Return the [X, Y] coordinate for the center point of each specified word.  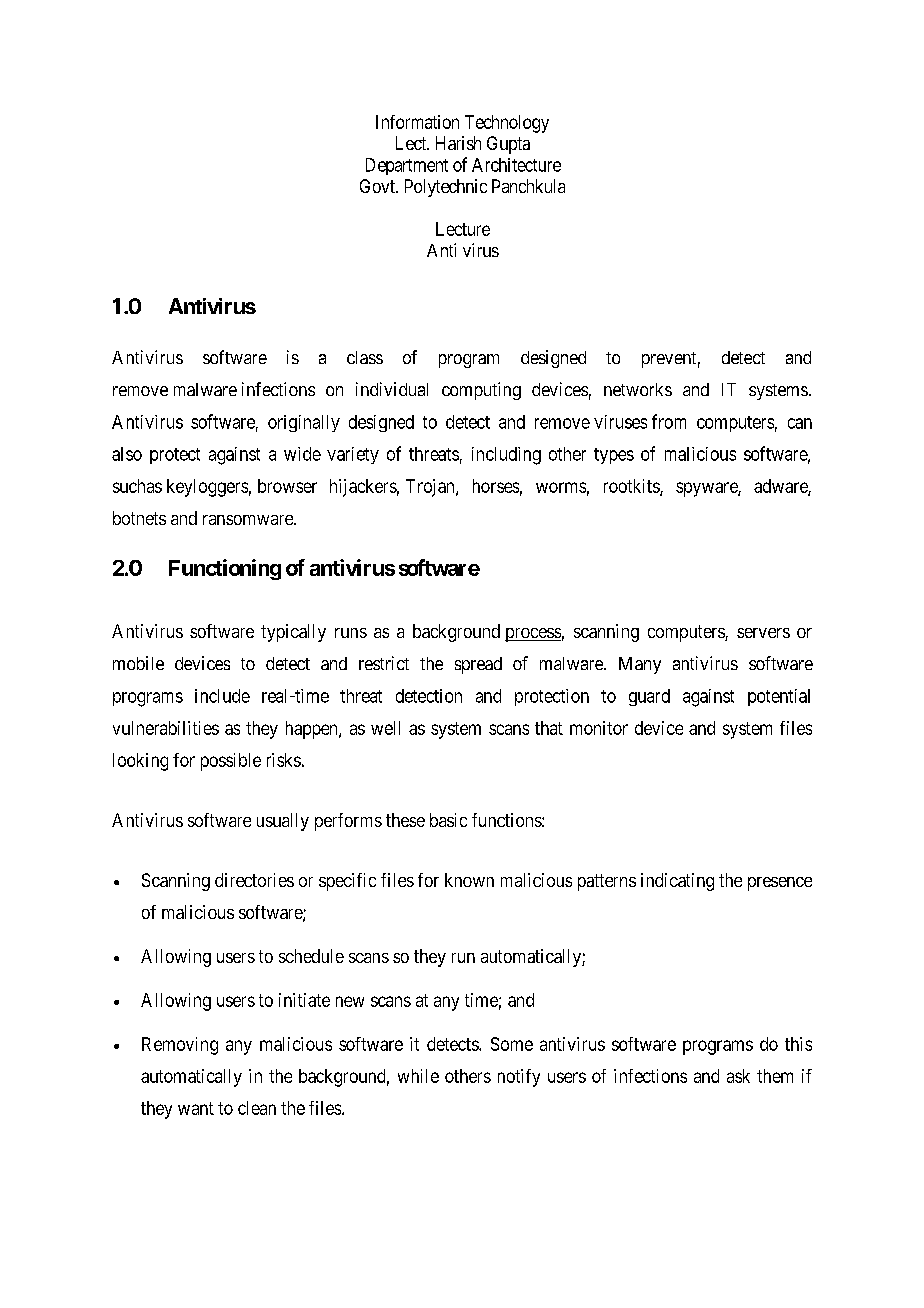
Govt [378, 186]
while [418, 1076]
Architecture [516, 165]
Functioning [225, 569]
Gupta [508, 145]
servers [763, 633]
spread [478, 665]
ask [738, 1076]
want [196, 1108]
